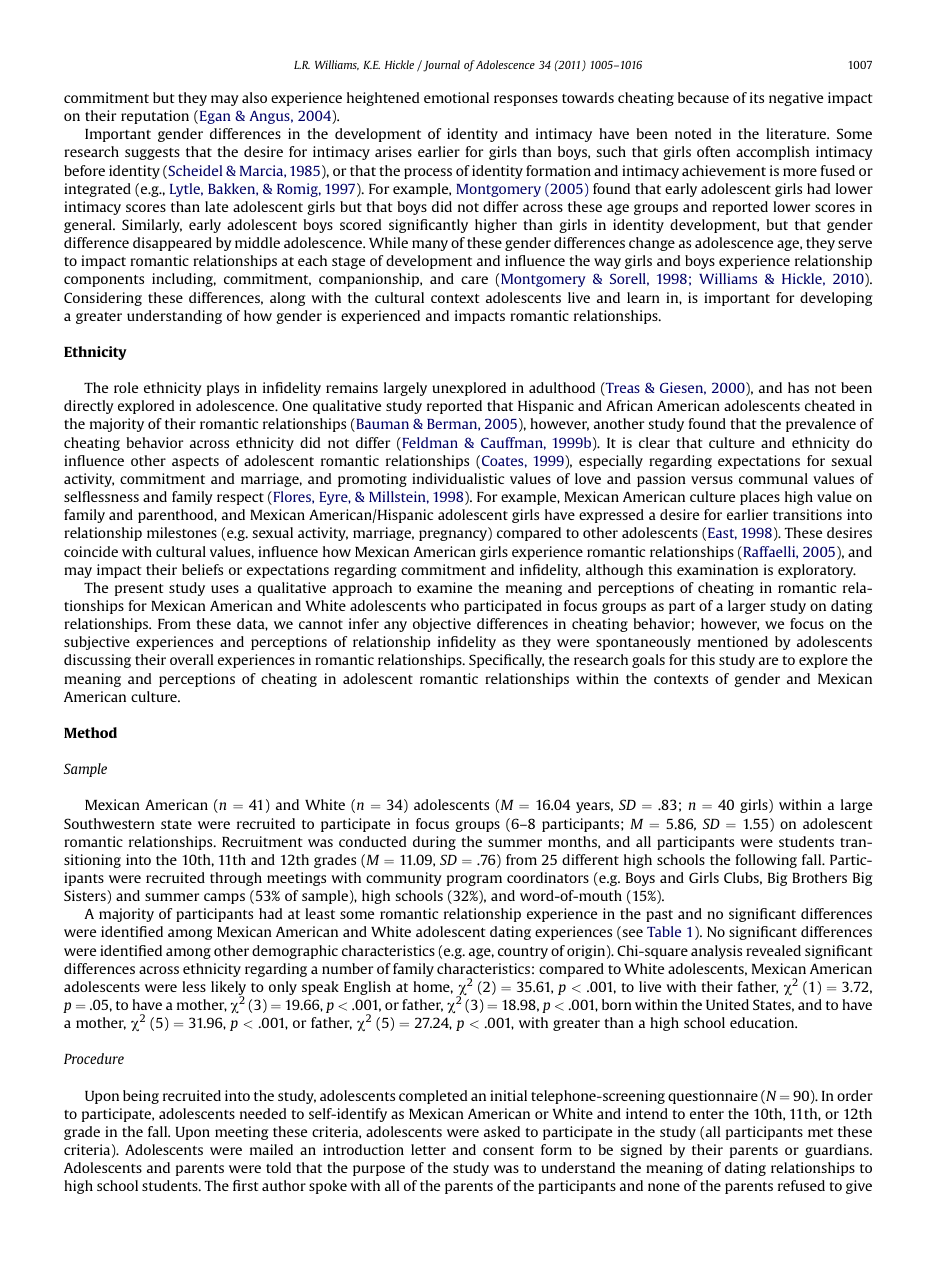  I want to click on places, so click(760, 498).
